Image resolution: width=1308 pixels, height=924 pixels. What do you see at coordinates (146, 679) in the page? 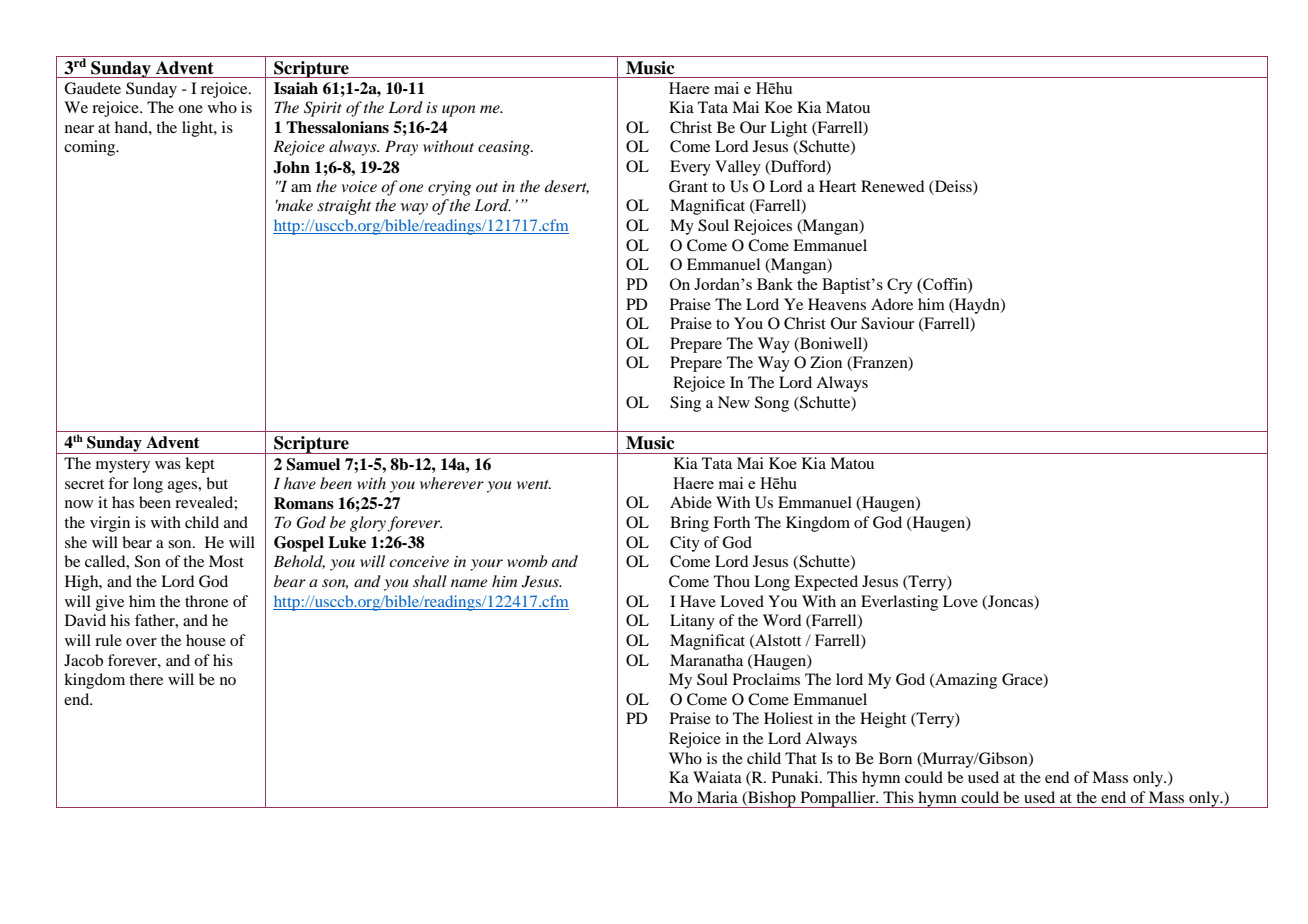
I see `there` at bounding box center [146, 679].
